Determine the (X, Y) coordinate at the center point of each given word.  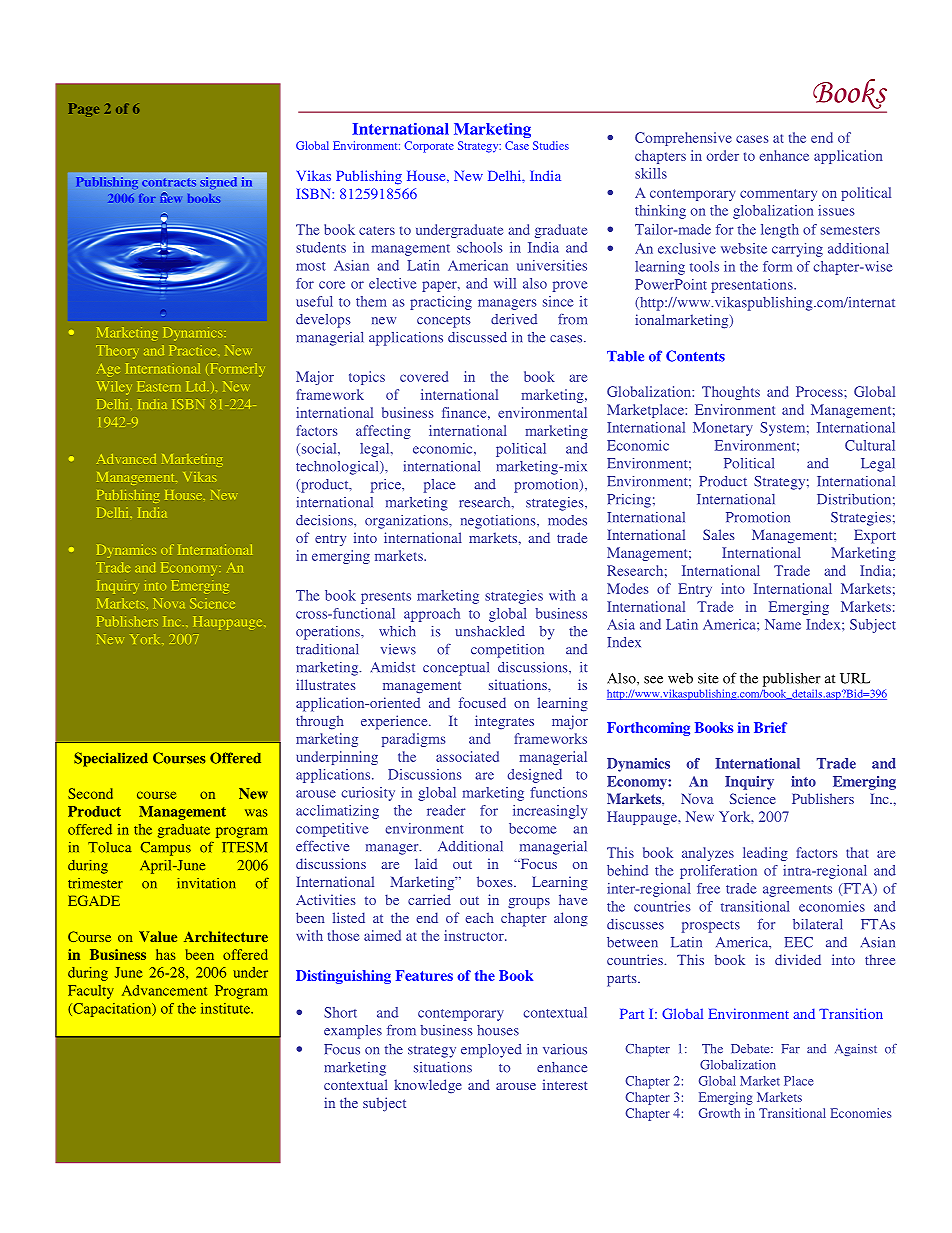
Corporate (429, 147)
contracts (169, 182)
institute (226, 1008)
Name (783, 624)
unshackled (490, 631)
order (723, 155)
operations (329, 633)
